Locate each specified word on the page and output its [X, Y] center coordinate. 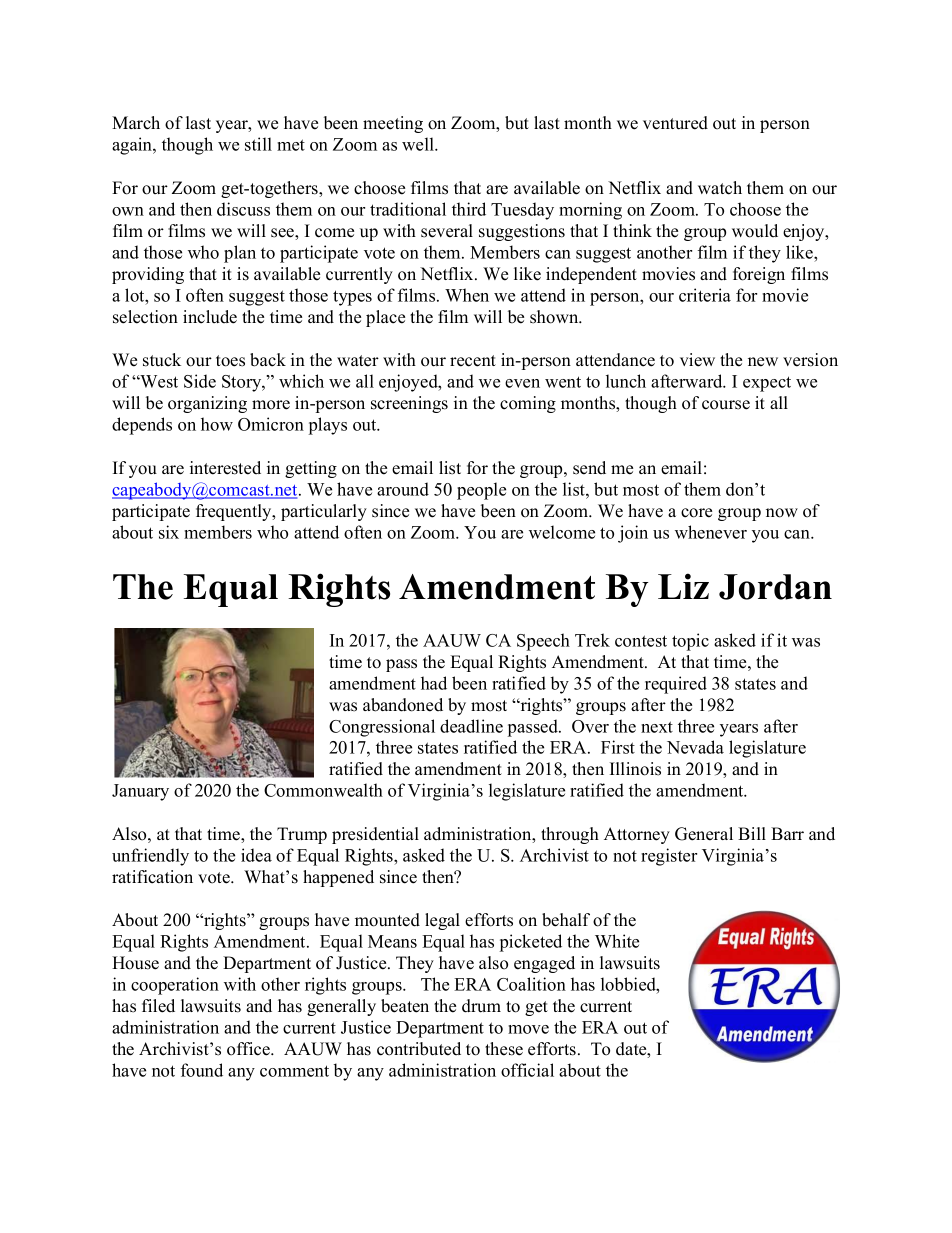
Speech [543, 642]
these [504, 1049]
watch [720, 188]
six [169, 532]
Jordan [775, 587]
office [249, 1049]
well [419, 144]
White [617, 941]
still [258, 144]
